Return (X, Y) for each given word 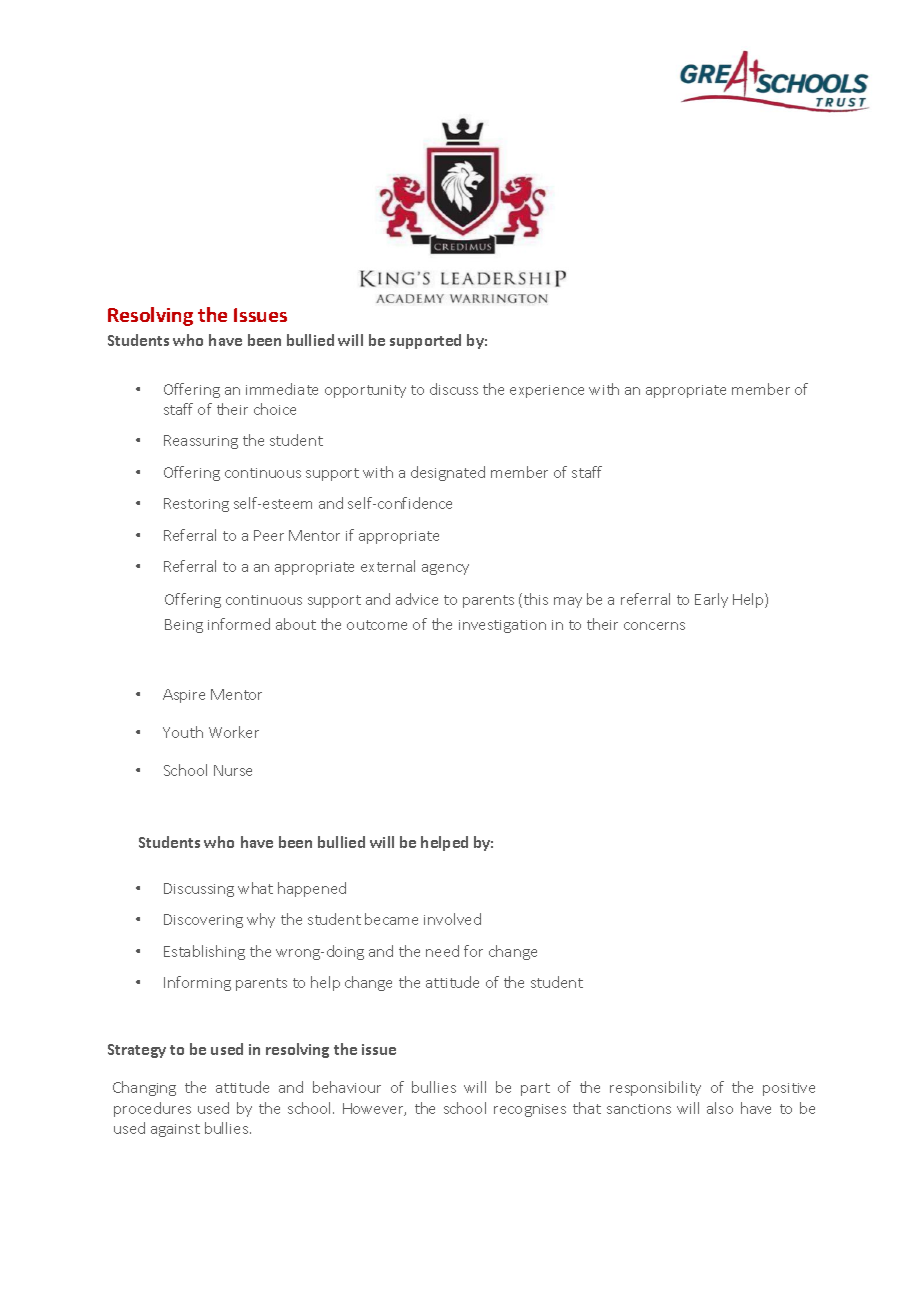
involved (452, 919)
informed (239, 624)
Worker (234, 732)
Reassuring (201, 442)
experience (547, 391)
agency (445, 569)
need (442, 951)
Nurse (233, 770)
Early (711, 600)
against (175, 1130)
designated (448, 473)
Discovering (203, 921)
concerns (654, 626)
